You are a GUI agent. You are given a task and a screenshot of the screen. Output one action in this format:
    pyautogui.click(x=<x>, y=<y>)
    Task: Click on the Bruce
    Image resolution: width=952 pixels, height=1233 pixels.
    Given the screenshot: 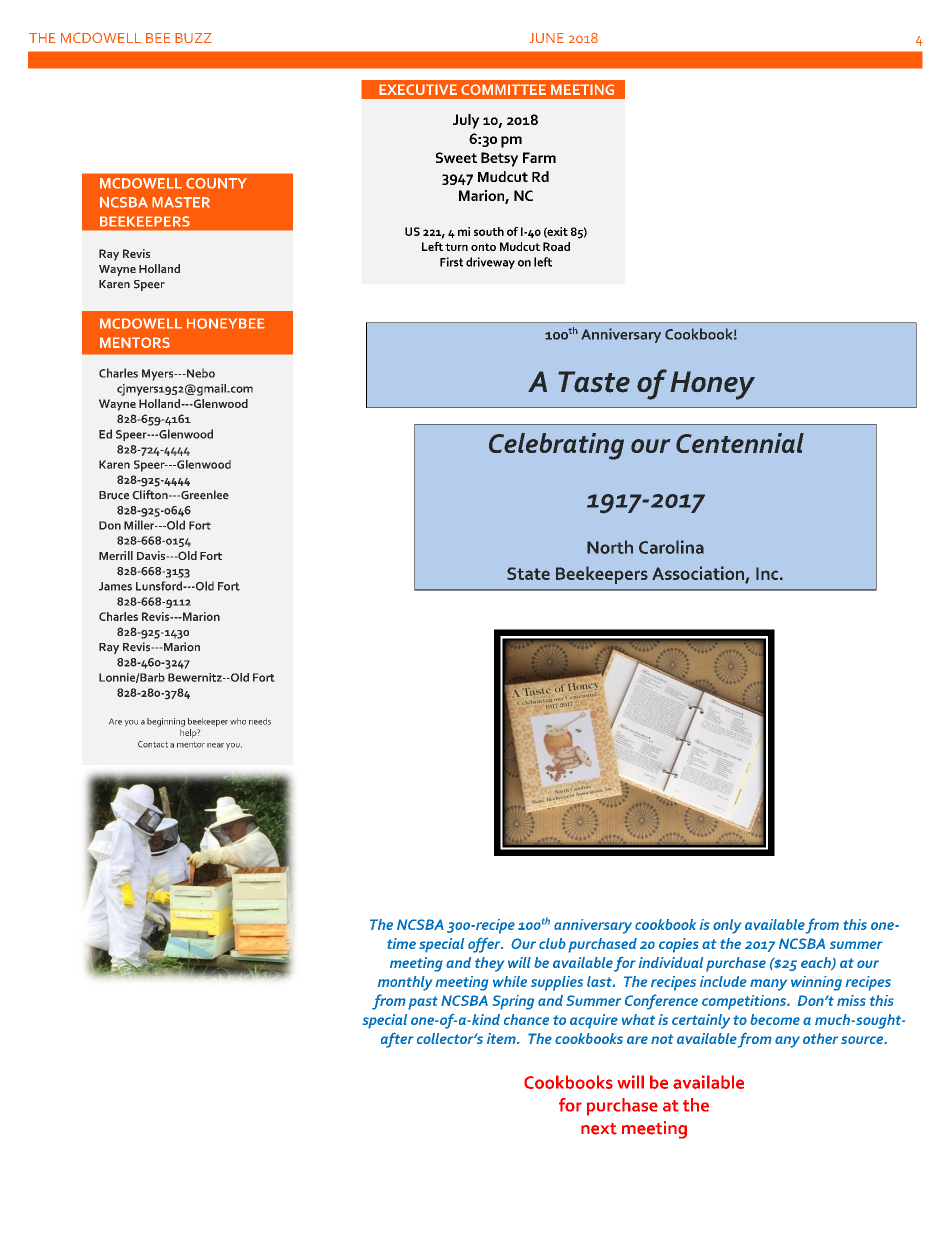 What is the action you would take?
    pyautogui.click(x=114, y=495)
